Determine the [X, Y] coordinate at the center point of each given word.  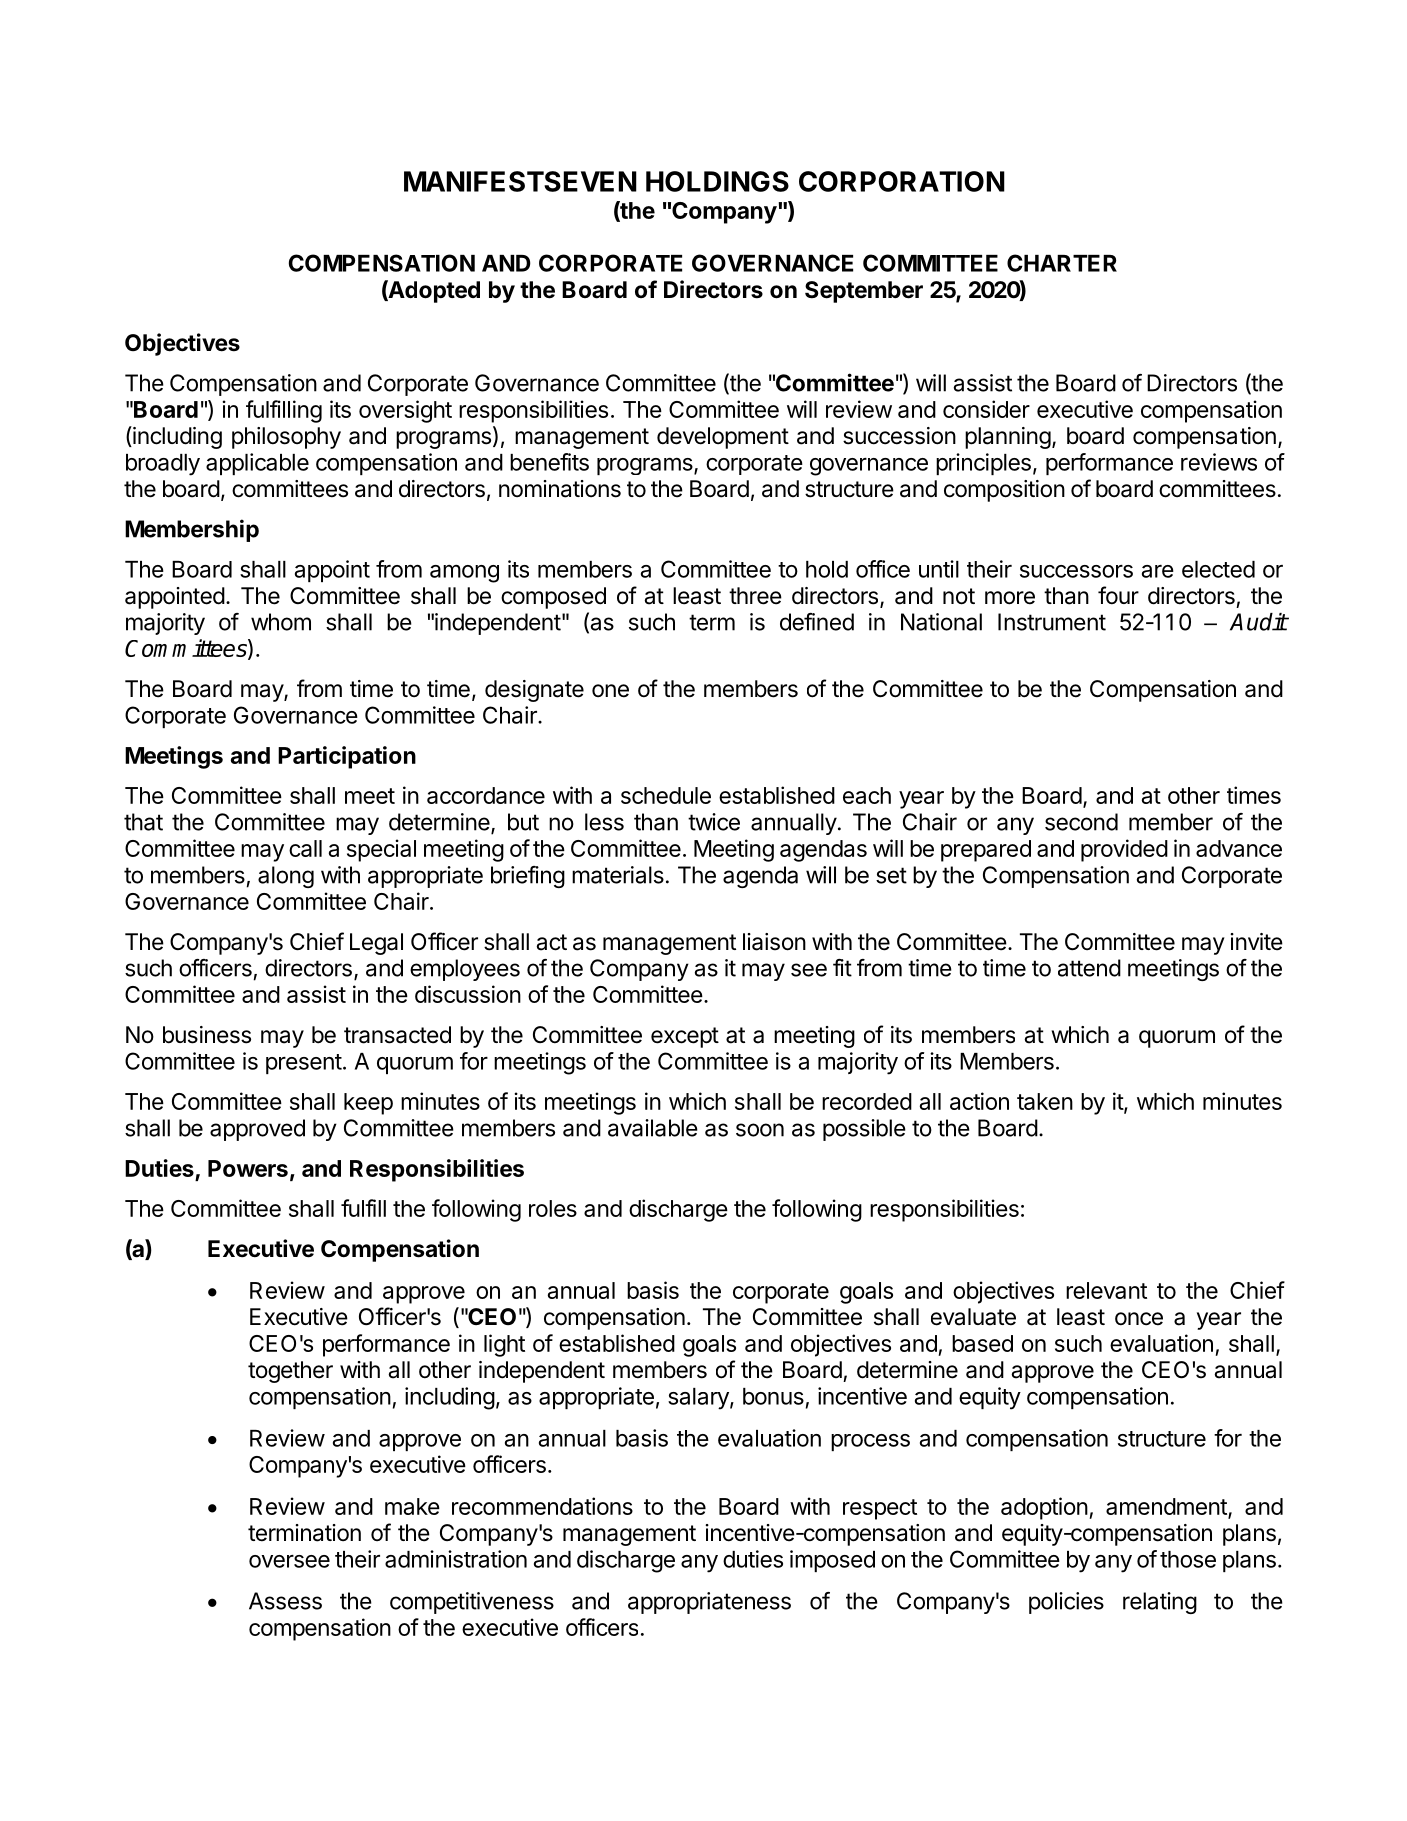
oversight [405, 411]
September [864, 292]
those [1188, 1559]
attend [1089, 968]
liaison [774, 942]
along [286, 877]
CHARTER [1062, 263]
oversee [289, 1561]
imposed [832, 1561]
